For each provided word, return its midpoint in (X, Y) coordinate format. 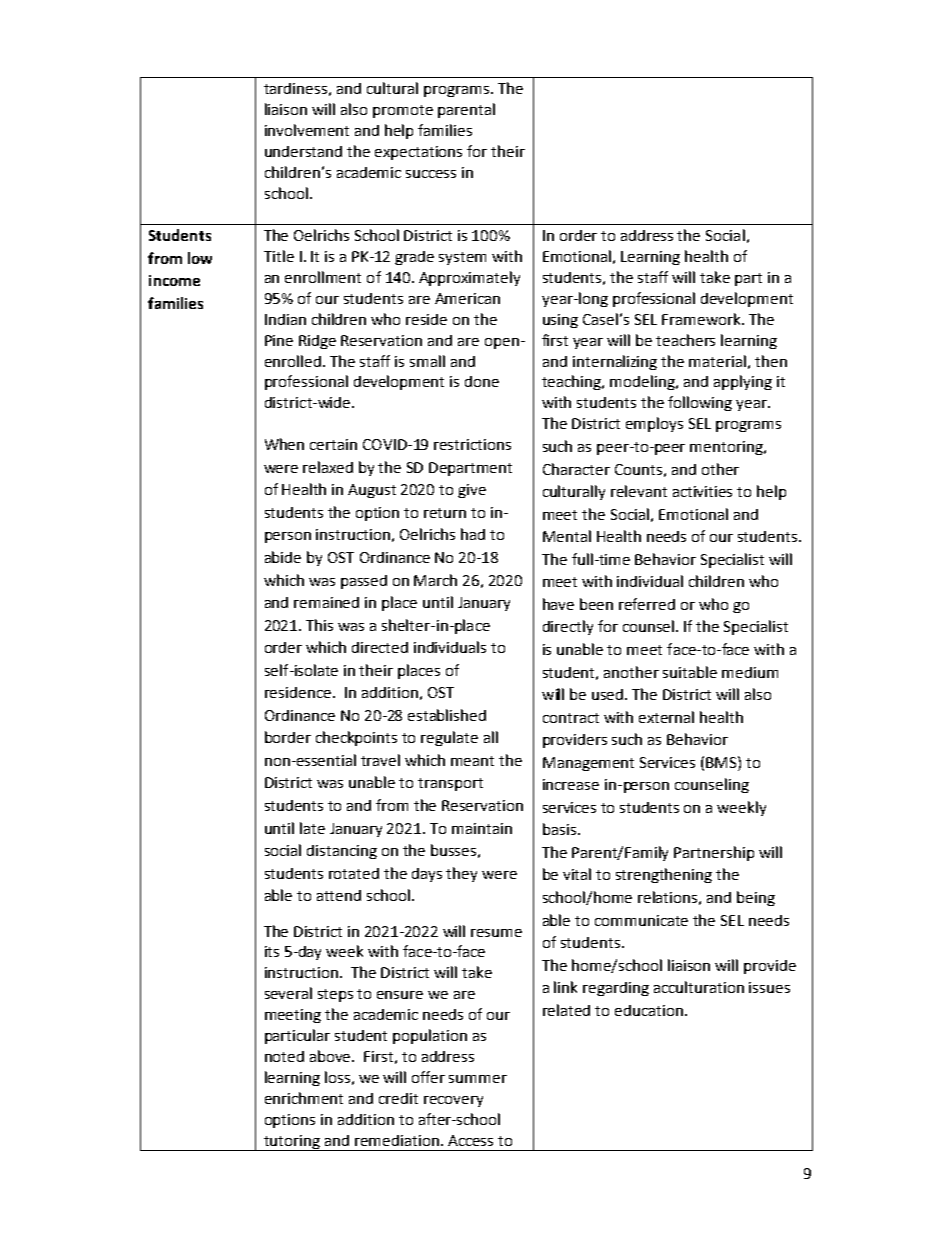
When (284, 444)
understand (303, 151)
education (650, 1010)
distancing (342, 852)
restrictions (472, 444)
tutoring (292, 1143)
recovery (453, 1101)
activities (702, 491)
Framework (702, 319)
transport (450, 784)
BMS (722, 762)
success (431, 174)
